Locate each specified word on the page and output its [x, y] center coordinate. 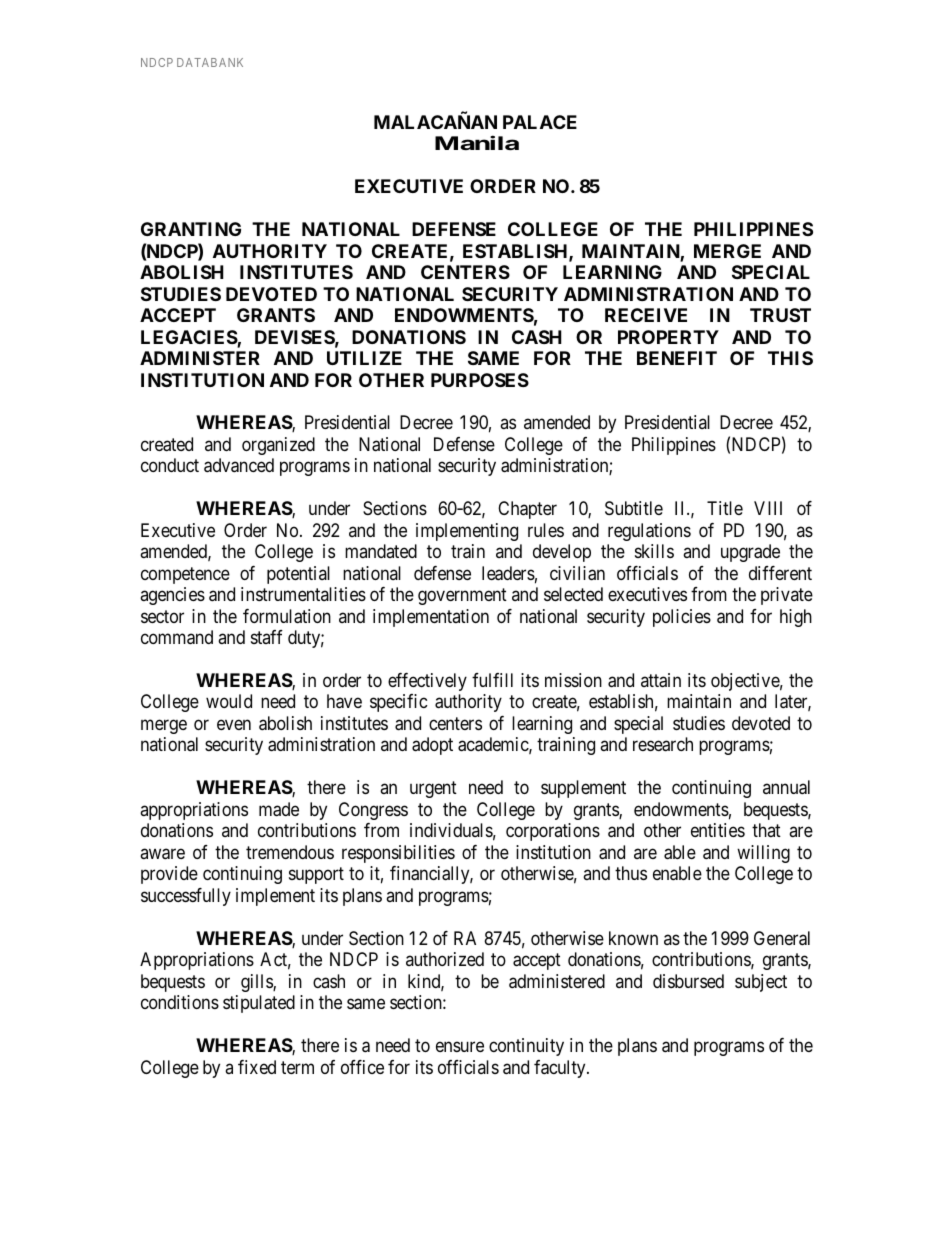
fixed [257, 1067]
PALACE [540, 122]
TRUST [780, 315]
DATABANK [210, 62]
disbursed [688, 981]
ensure [460, 1047]
